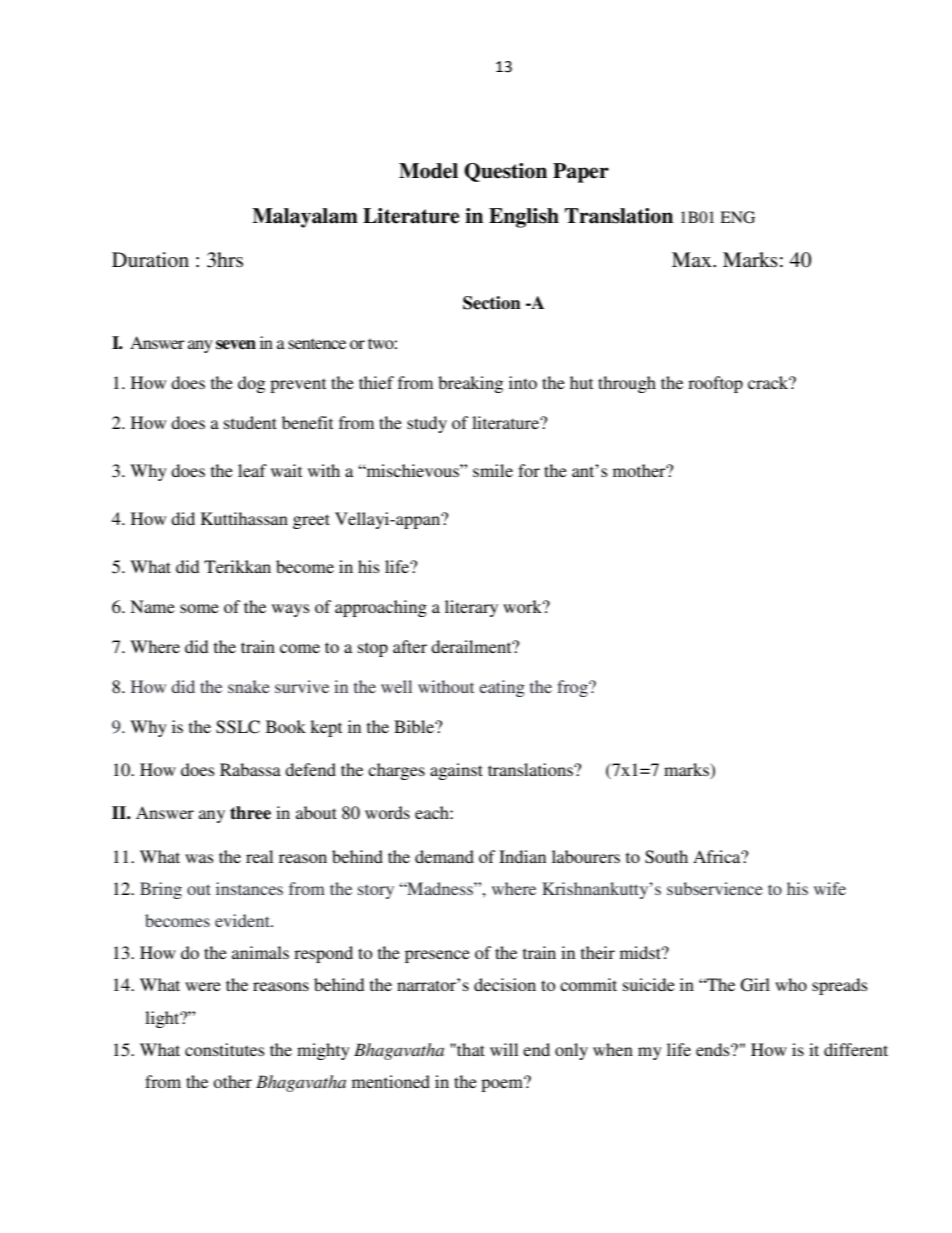  I want to click on smile, so click(493, 470).
